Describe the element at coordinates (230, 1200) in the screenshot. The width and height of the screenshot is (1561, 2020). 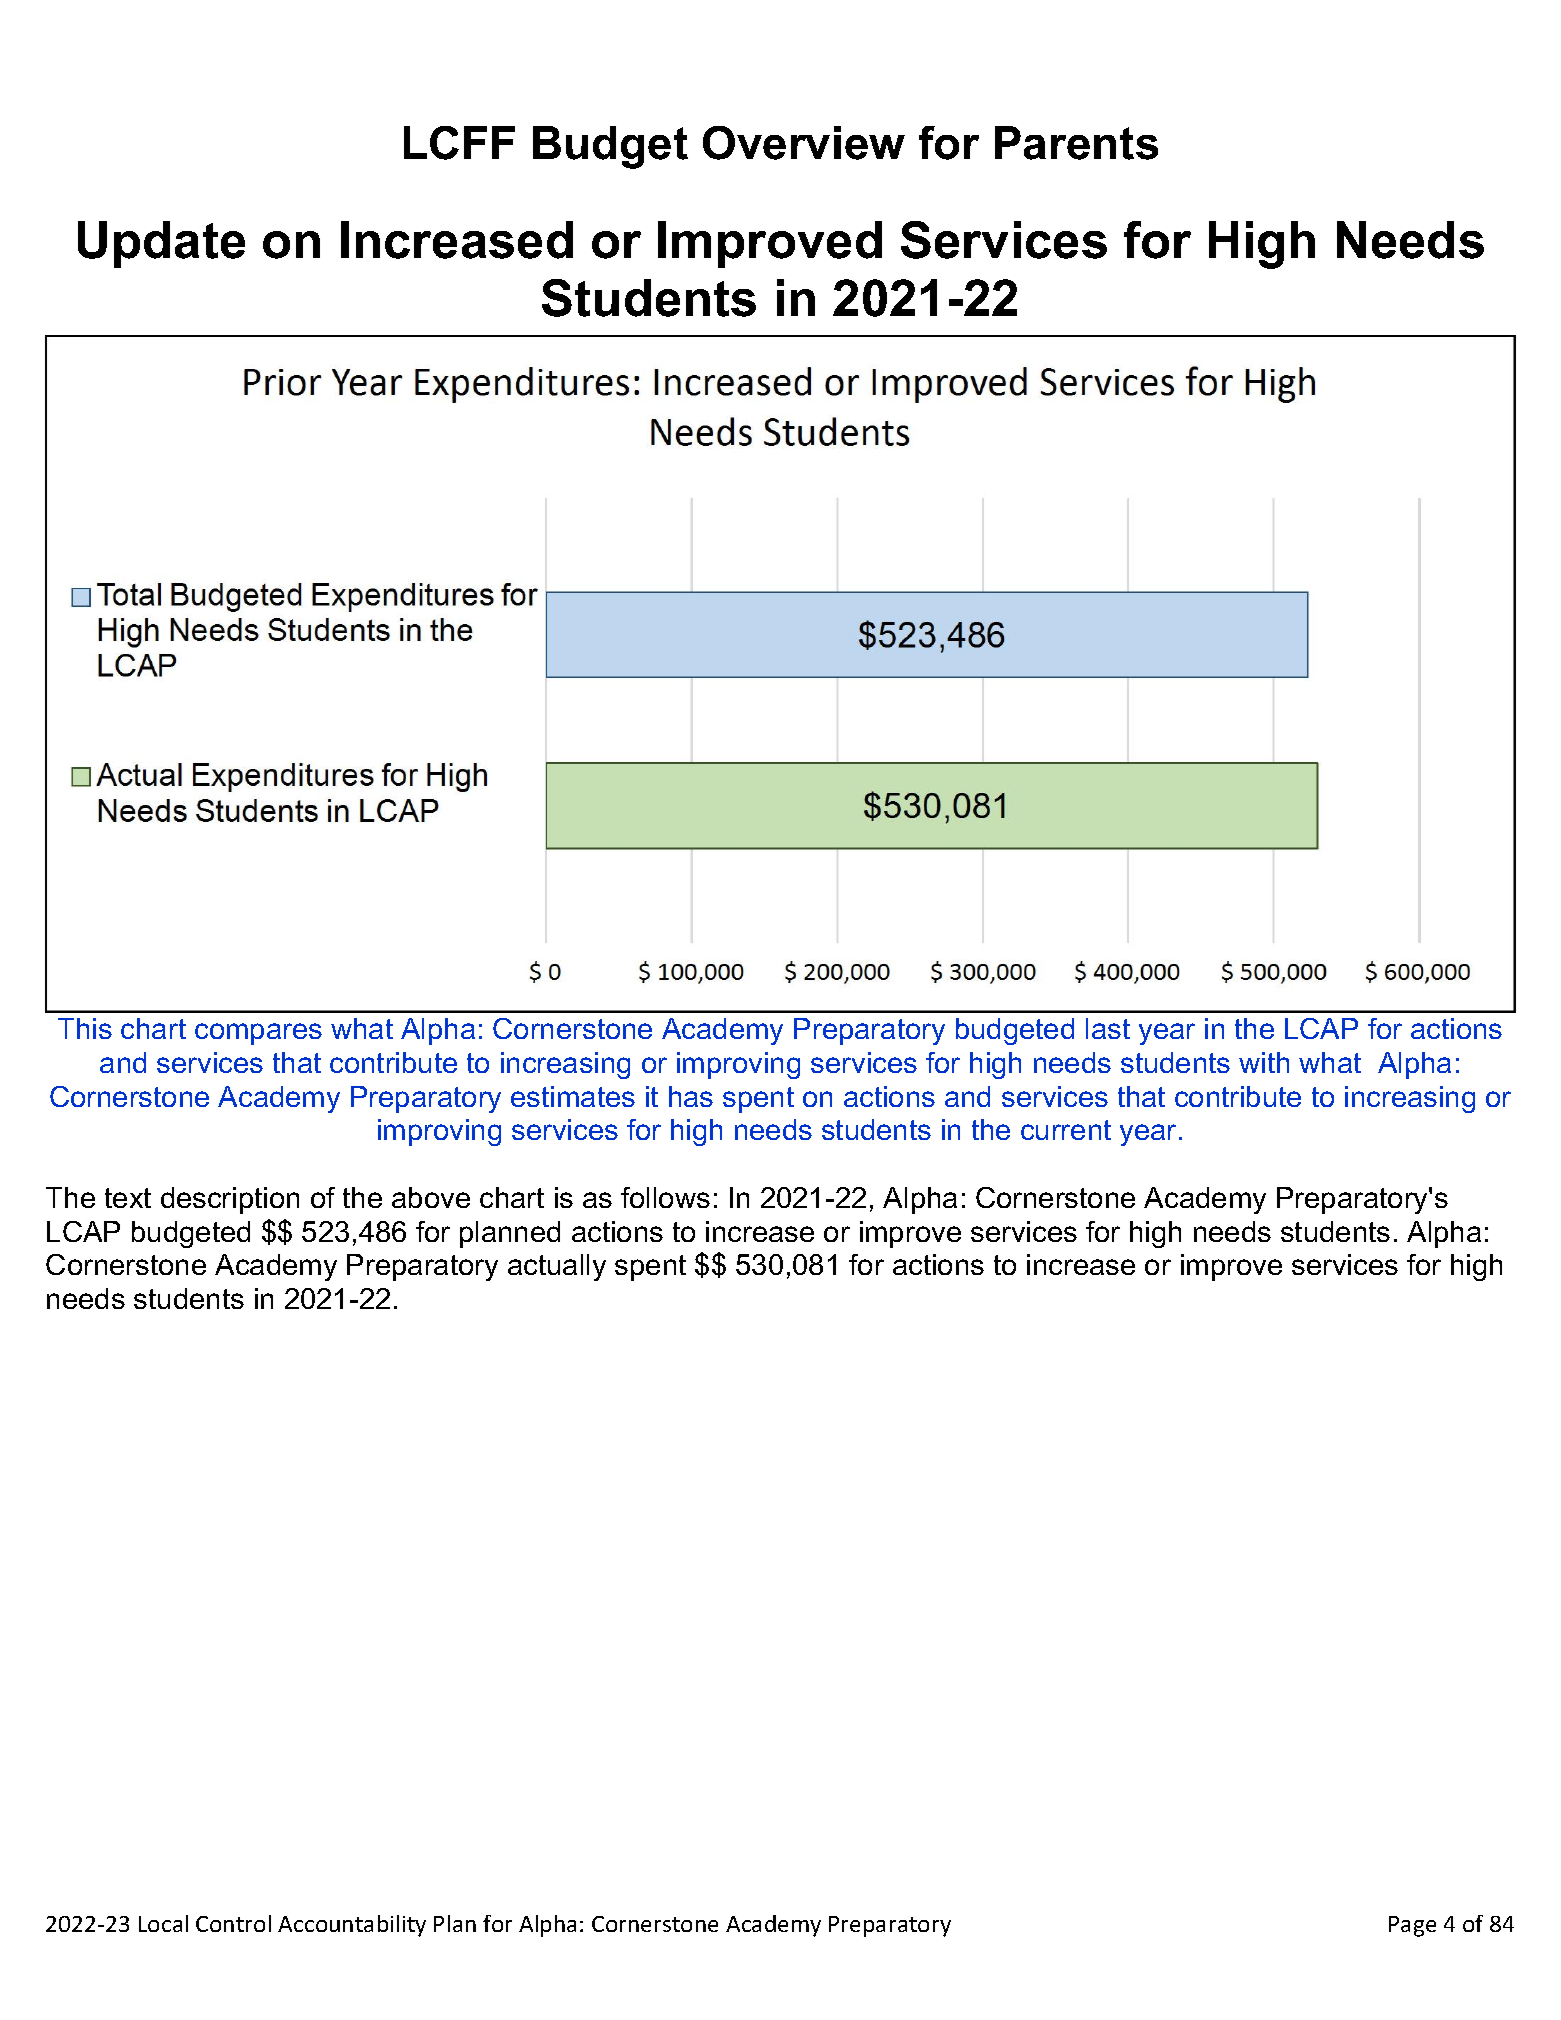
I see `description` at that location.
